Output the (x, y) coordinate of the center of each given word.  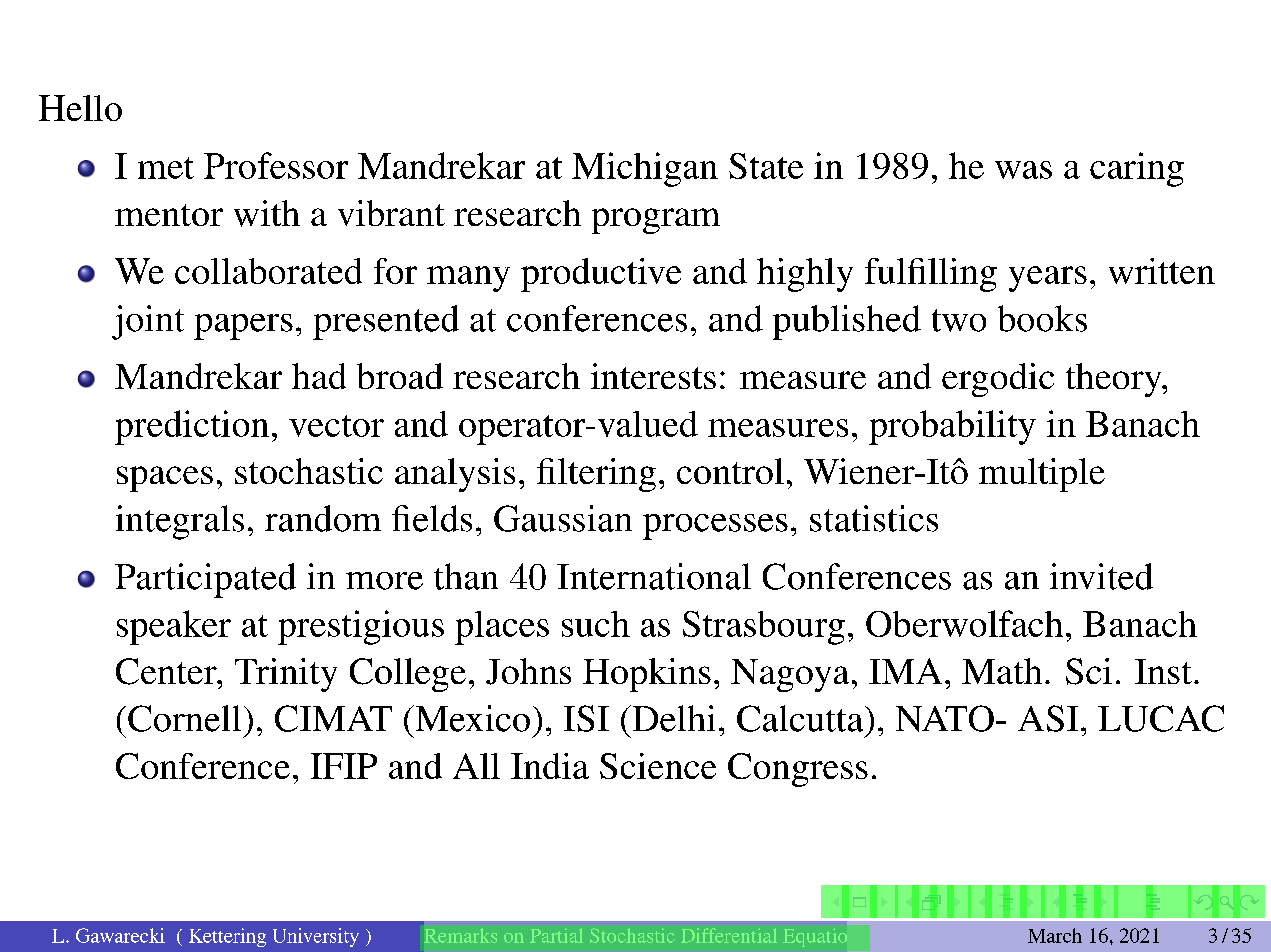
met (166, 168)
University (316, 937)
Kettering (227, 937)
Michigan (645, 169)
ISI (586, 718)
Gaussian (563, 518)
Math (1002, 671)
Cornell (184, 718)
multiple (1042, 475)
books (1042, 318)
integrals (180, 522)
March (1055, 935)
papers (243, 327)
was (1023, 170)
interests (653, 376)
